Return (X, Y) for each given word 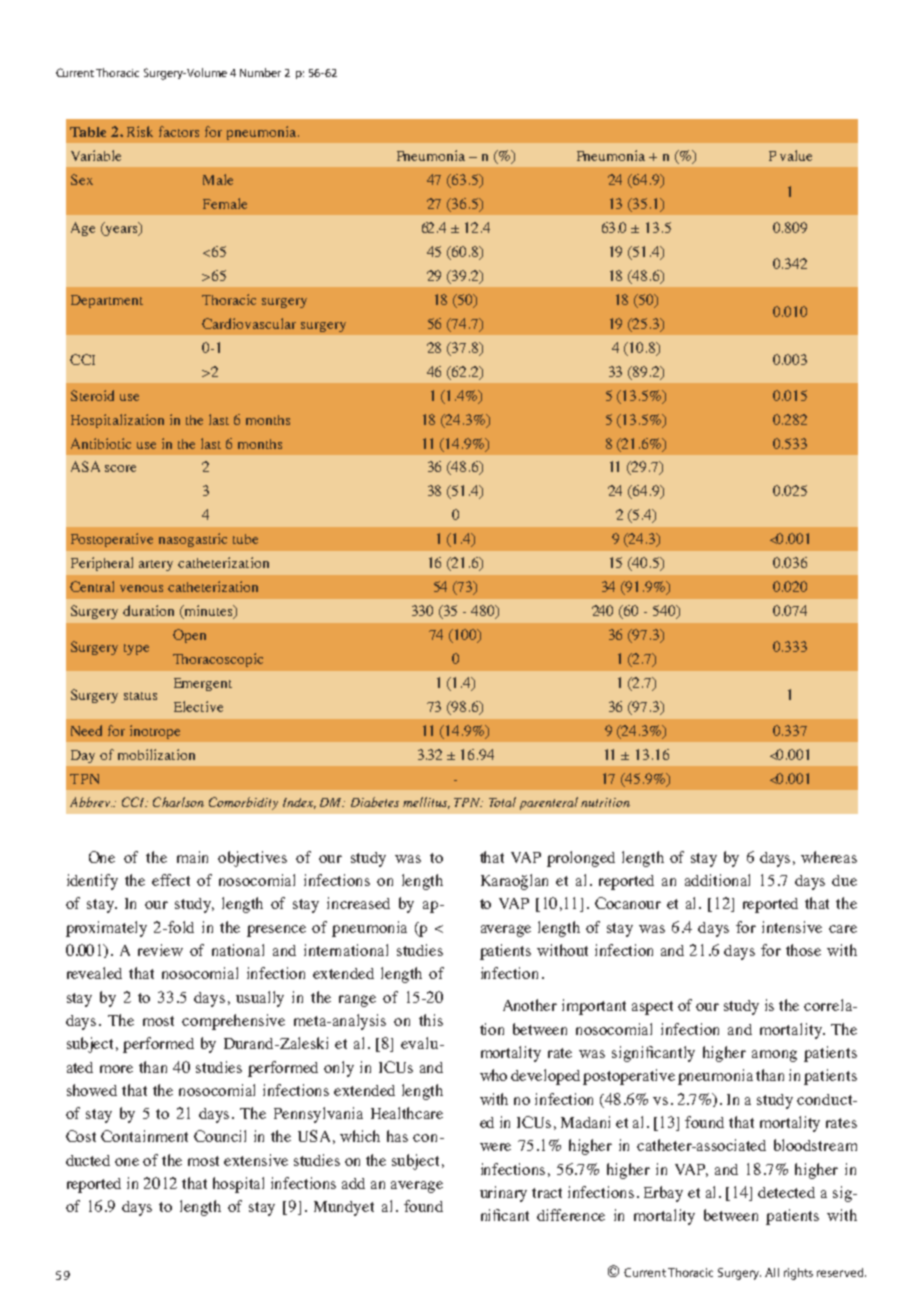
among (774, 1056)
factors (179, 131)
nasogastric (193, 540)
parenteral (549, 803)
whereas (829, 857)
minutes (208, 612)
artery (156, 565)
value (796, 155)
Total (502, 802)
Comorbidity (243, 803)
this (431, 1020)
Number (260, 72)
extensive (256, 1160)
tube (245, 539)
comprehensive (233, 1022)
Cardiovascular (249, 323)
